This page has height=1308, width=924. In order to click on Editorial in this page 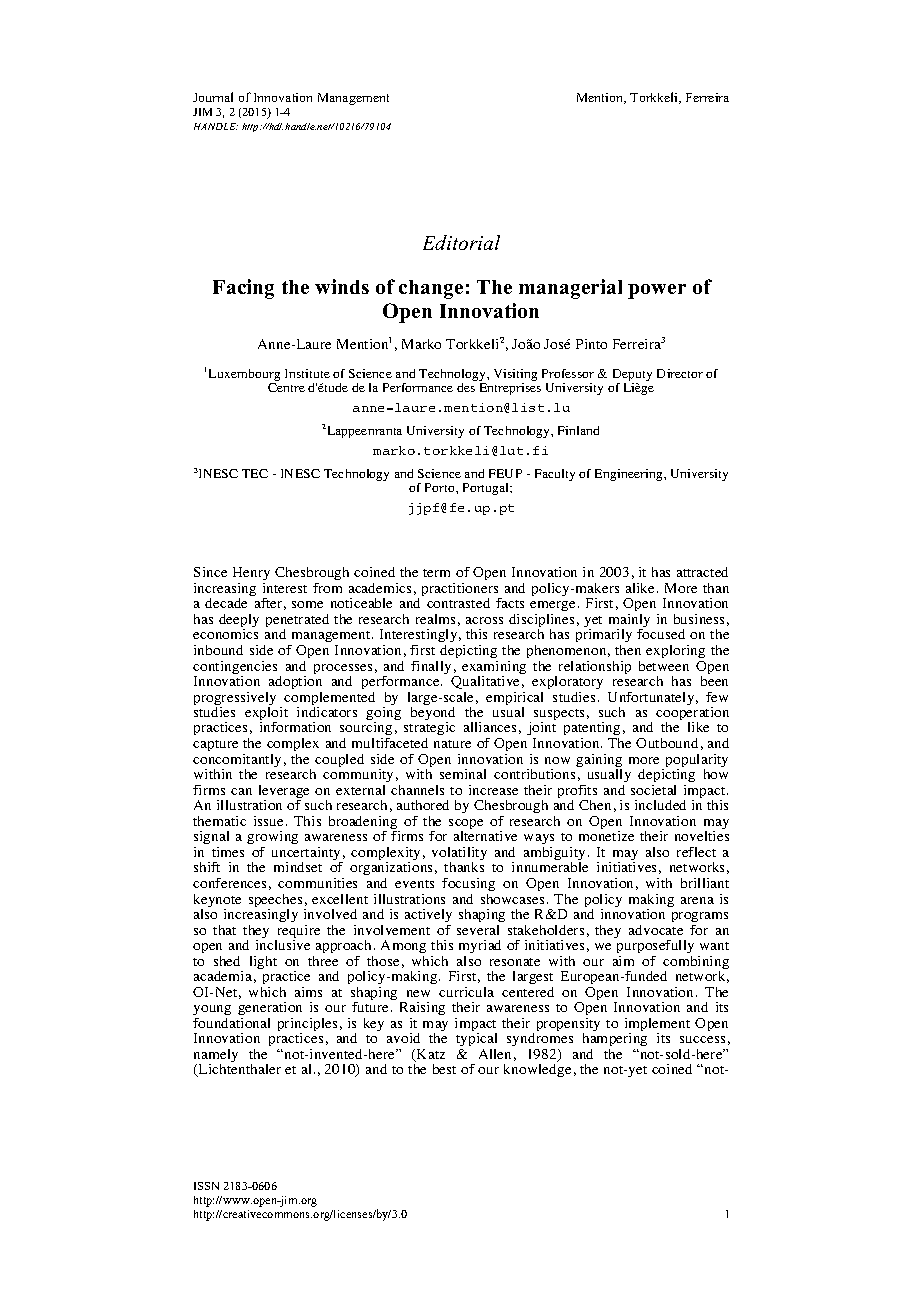, I will do `click(461, 242)`.
